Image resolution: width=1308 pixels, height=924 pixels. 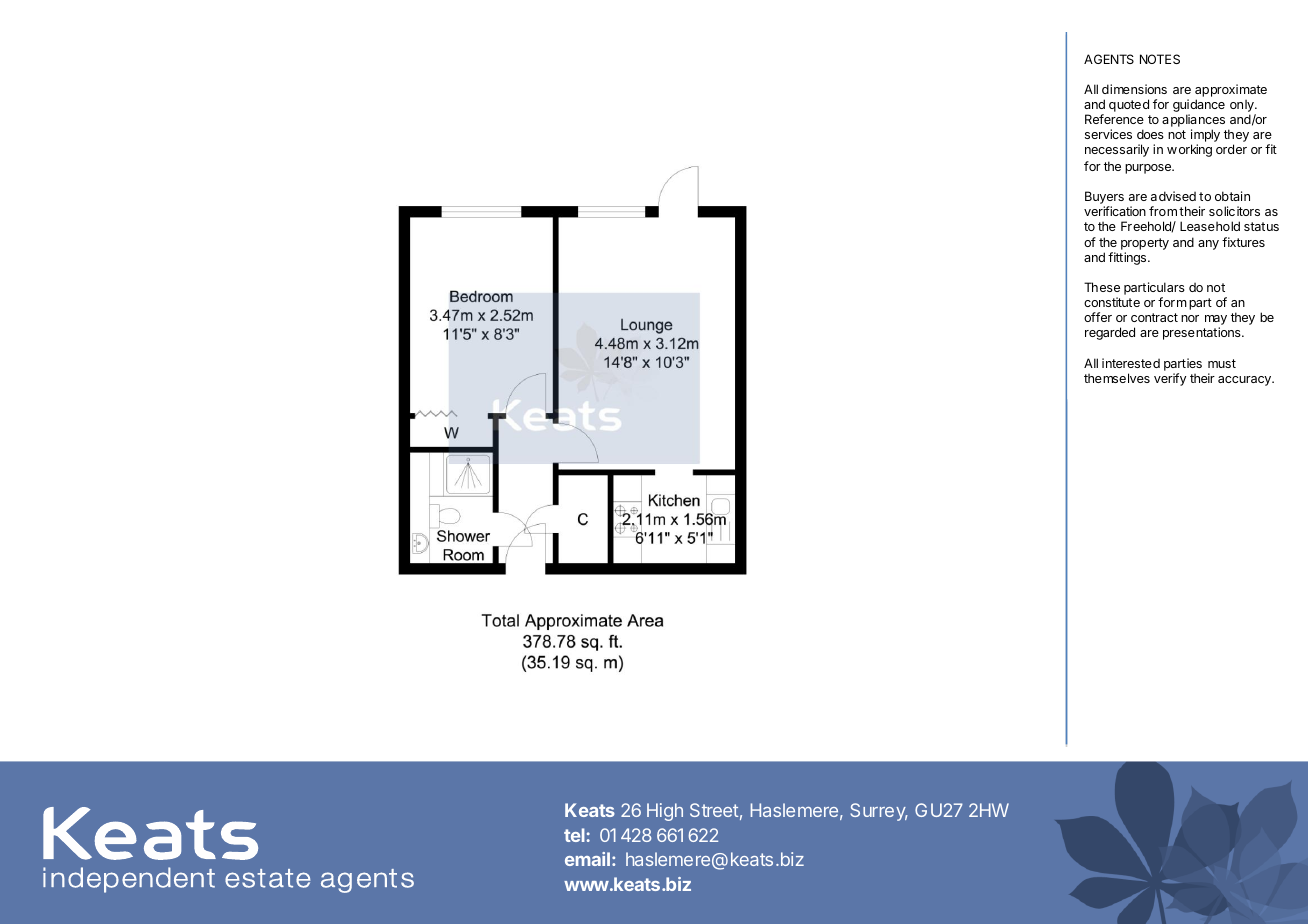 What do you see at coordinates (714, 810) in the image?
I see `Street` at bounding box center [714, 810].
